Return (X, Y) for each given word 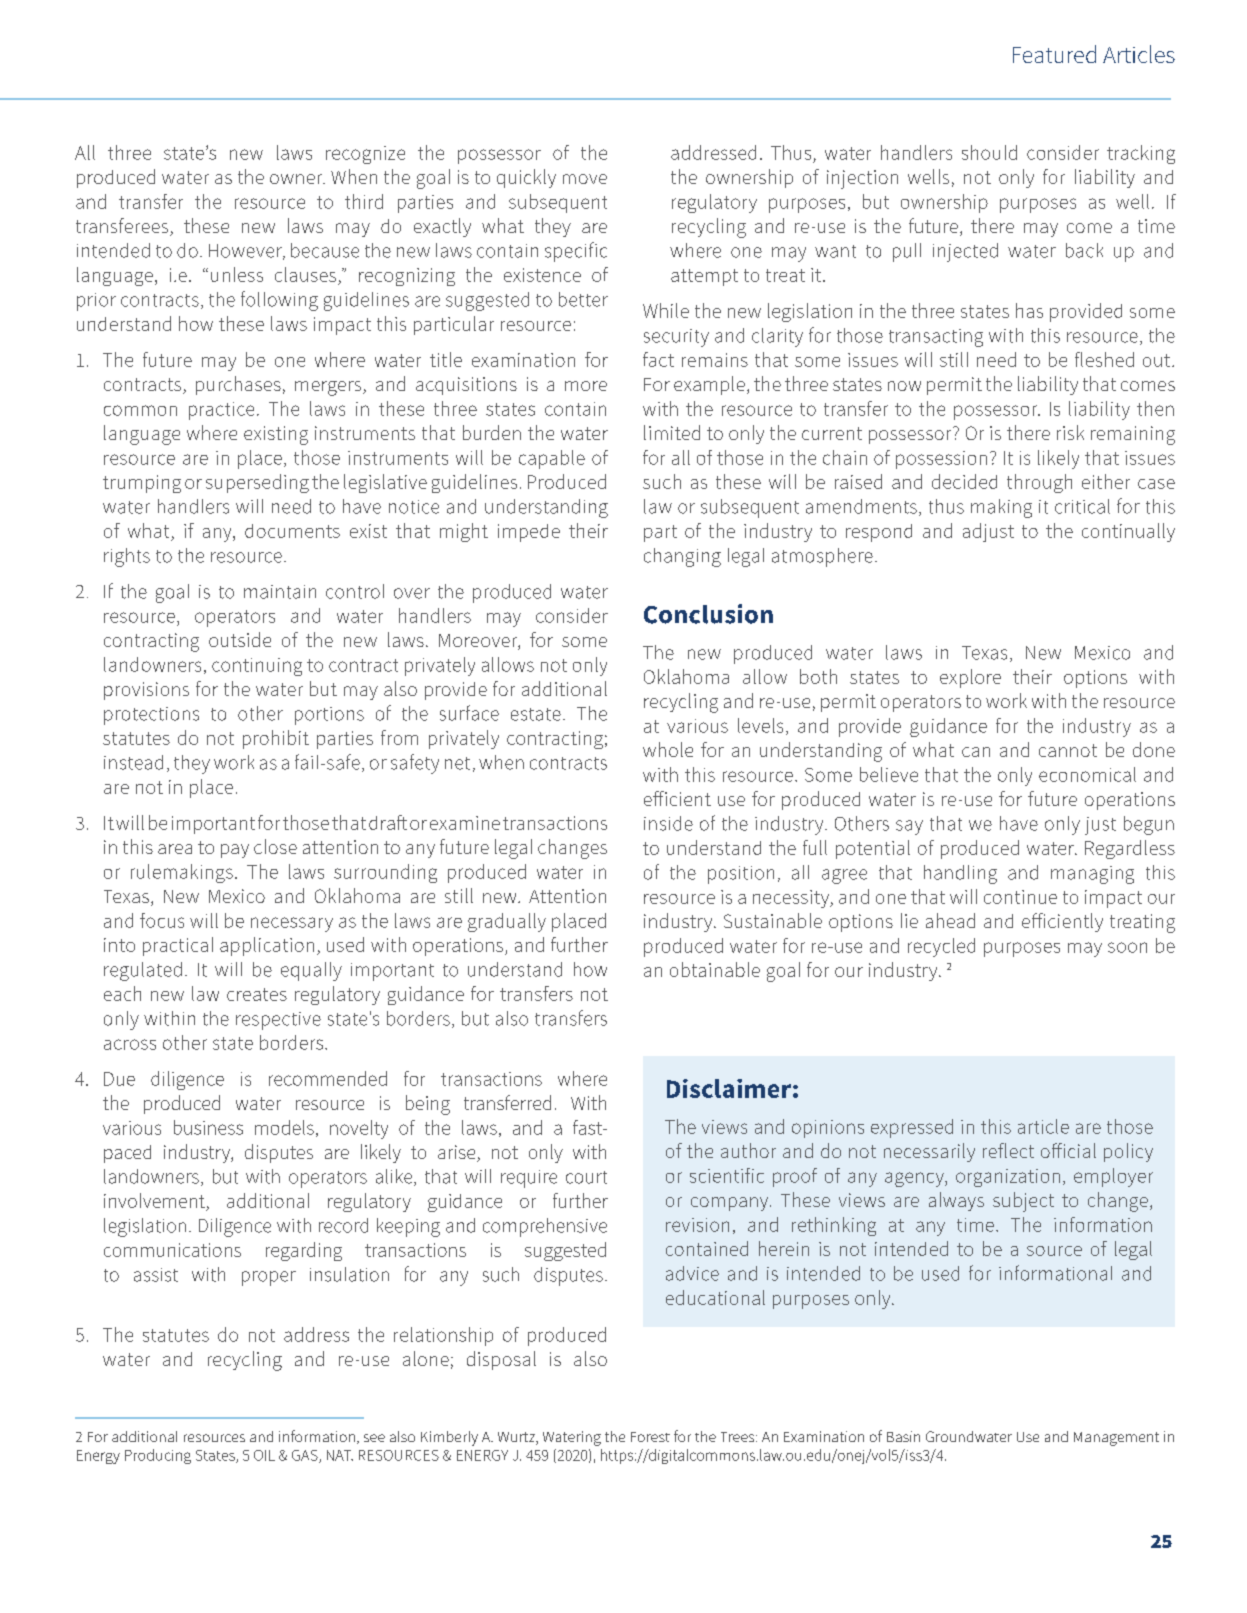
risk (1070, 432)
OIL (264, 1455)
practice (221, 411)
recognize (365, 155)
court (586, 1177)
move (585, 179)
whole (668, 749)
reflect (1008, 1150)
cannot (1068, 750)
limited (672, 432)
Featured (1054, 54)
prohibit (276, 739)
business (208, 1127)
